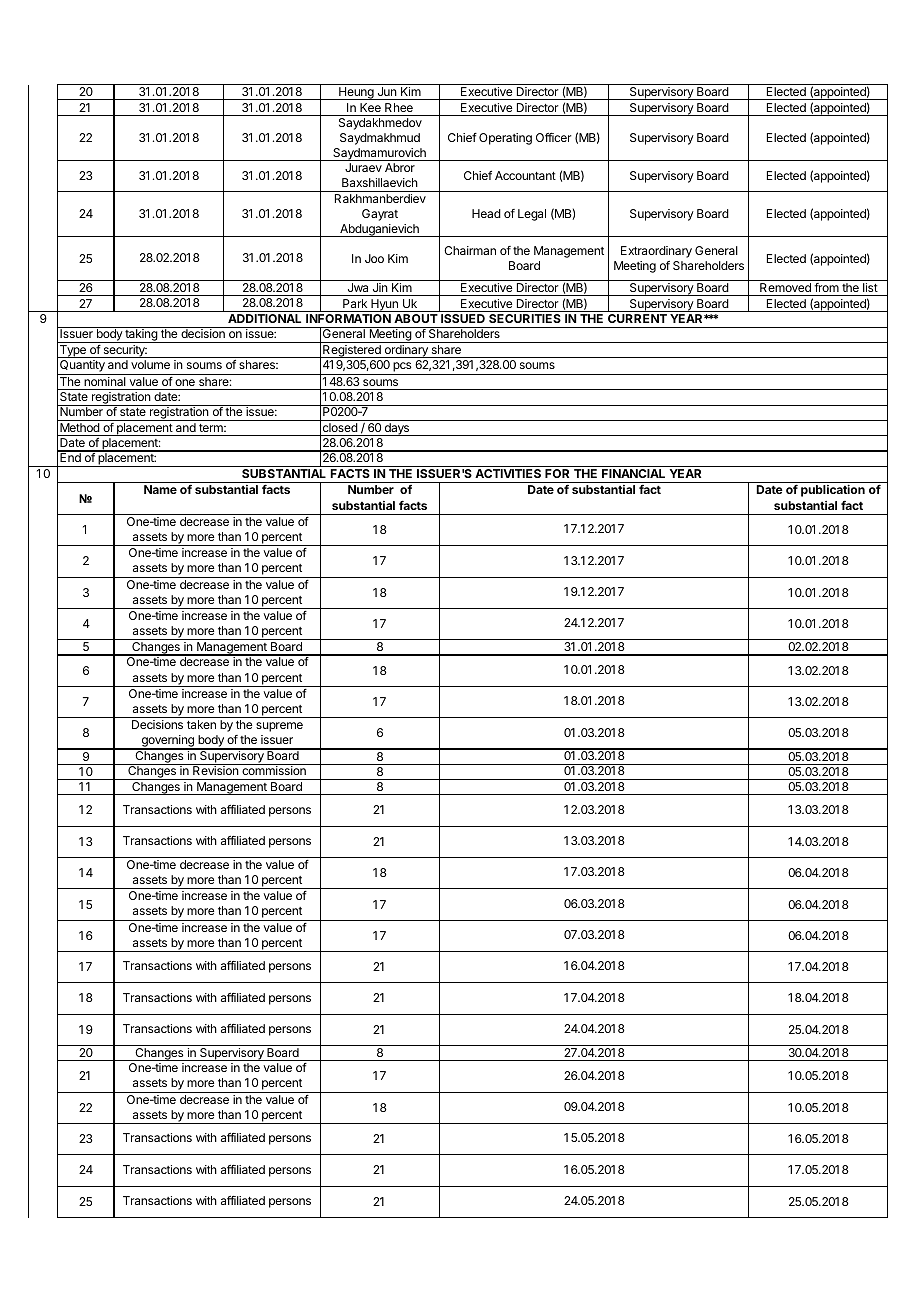 The height and width of the screenshot is (1308, 924). Describe the element at coordinates (82, 367) in the screenshot. I see `Quantity` at that location.
